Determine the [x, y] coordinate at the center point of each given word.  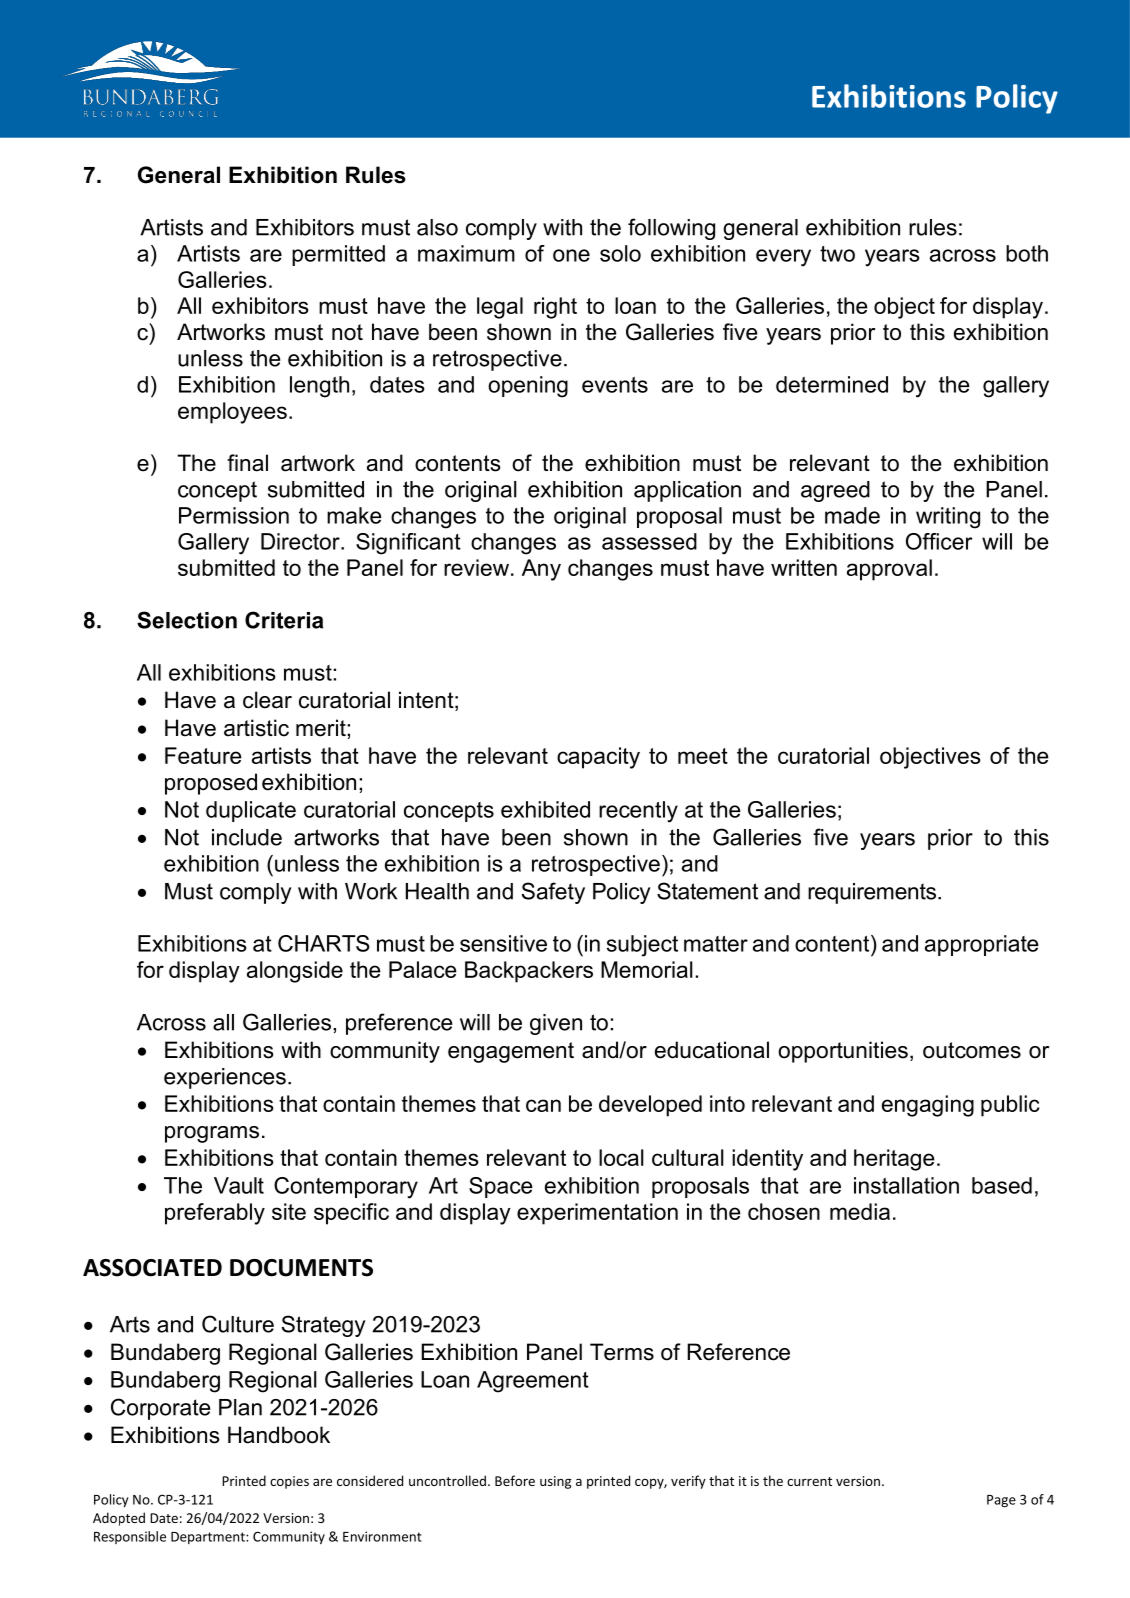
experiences [225, 1078]
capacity [598, 758]
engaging [928, 1106]
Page [1001, 1501]
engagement [511, 1052]
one [571, 255]
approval [889, 570]
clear [267, 700]
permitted [338, 255]
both [1027, 253]
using [555, 1482]
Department [209, 1538]
